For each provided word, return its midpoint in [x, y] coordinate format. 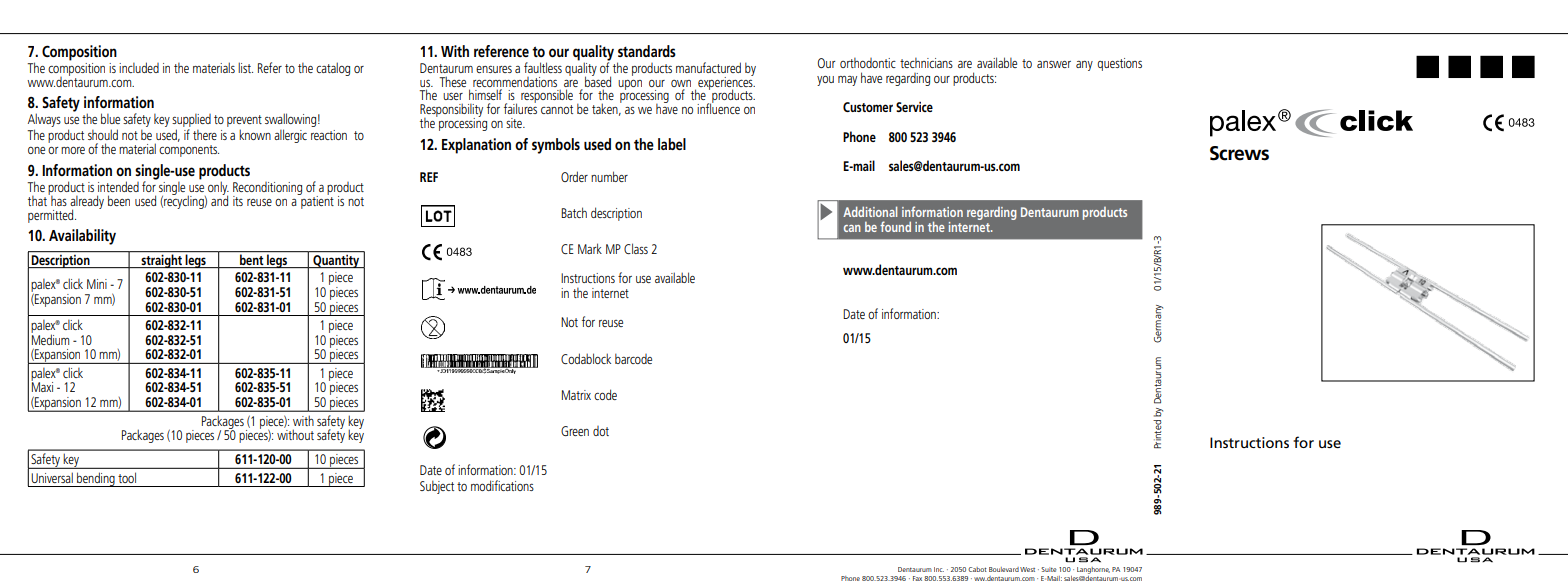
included [139, 67]
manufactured [708, 67]
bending [96, 479]
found [895, 226]
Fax [917, 578]
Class [636, 248]
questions [1119, 64]
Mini [97, 284]
